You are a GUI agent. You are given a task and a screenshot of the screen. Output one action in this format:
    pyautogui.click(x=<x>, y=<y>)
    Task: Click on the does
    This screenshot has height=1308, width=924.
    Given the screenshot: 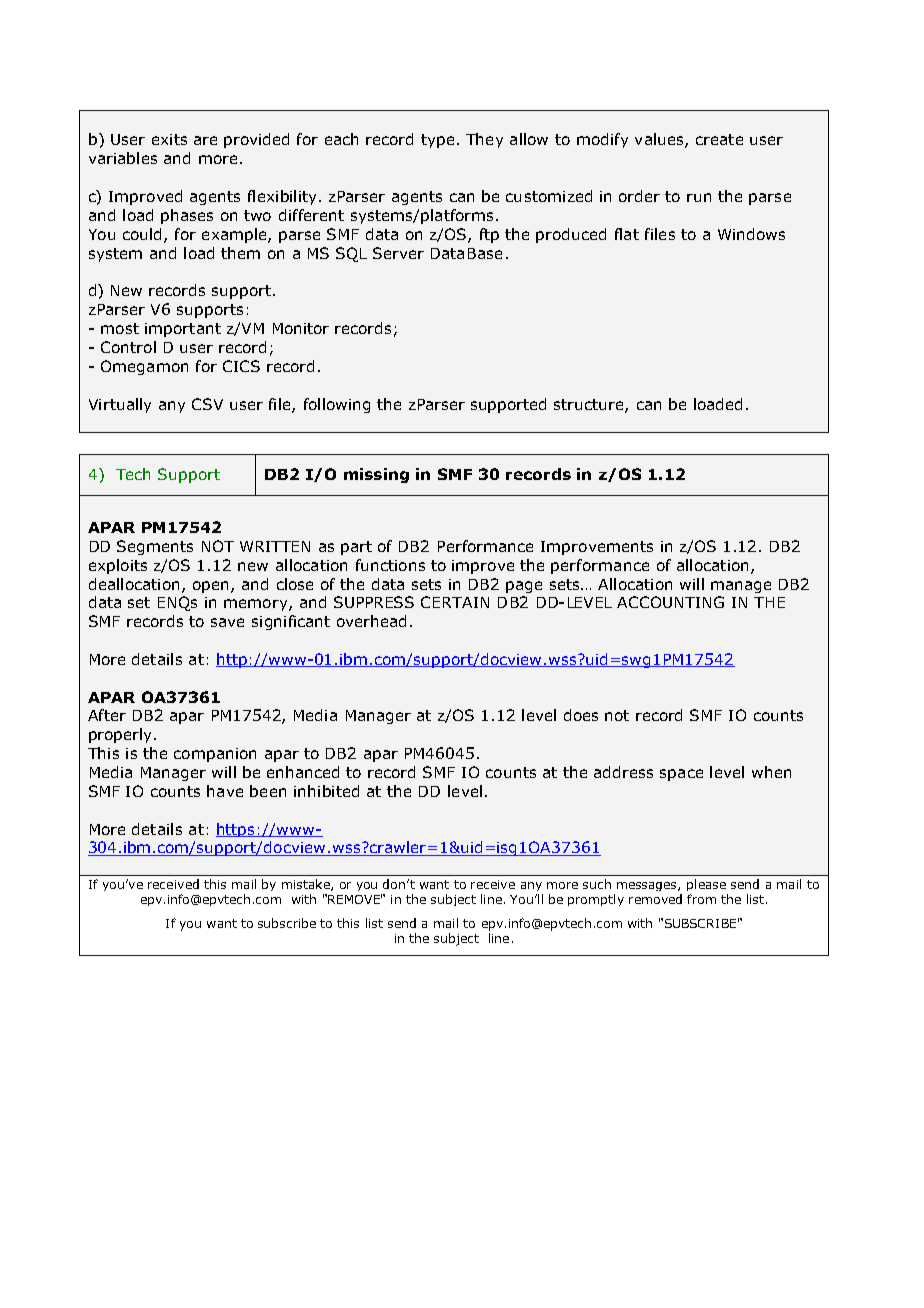 What is the action you would take?
    pyautogui.click(x=581, y=715)
